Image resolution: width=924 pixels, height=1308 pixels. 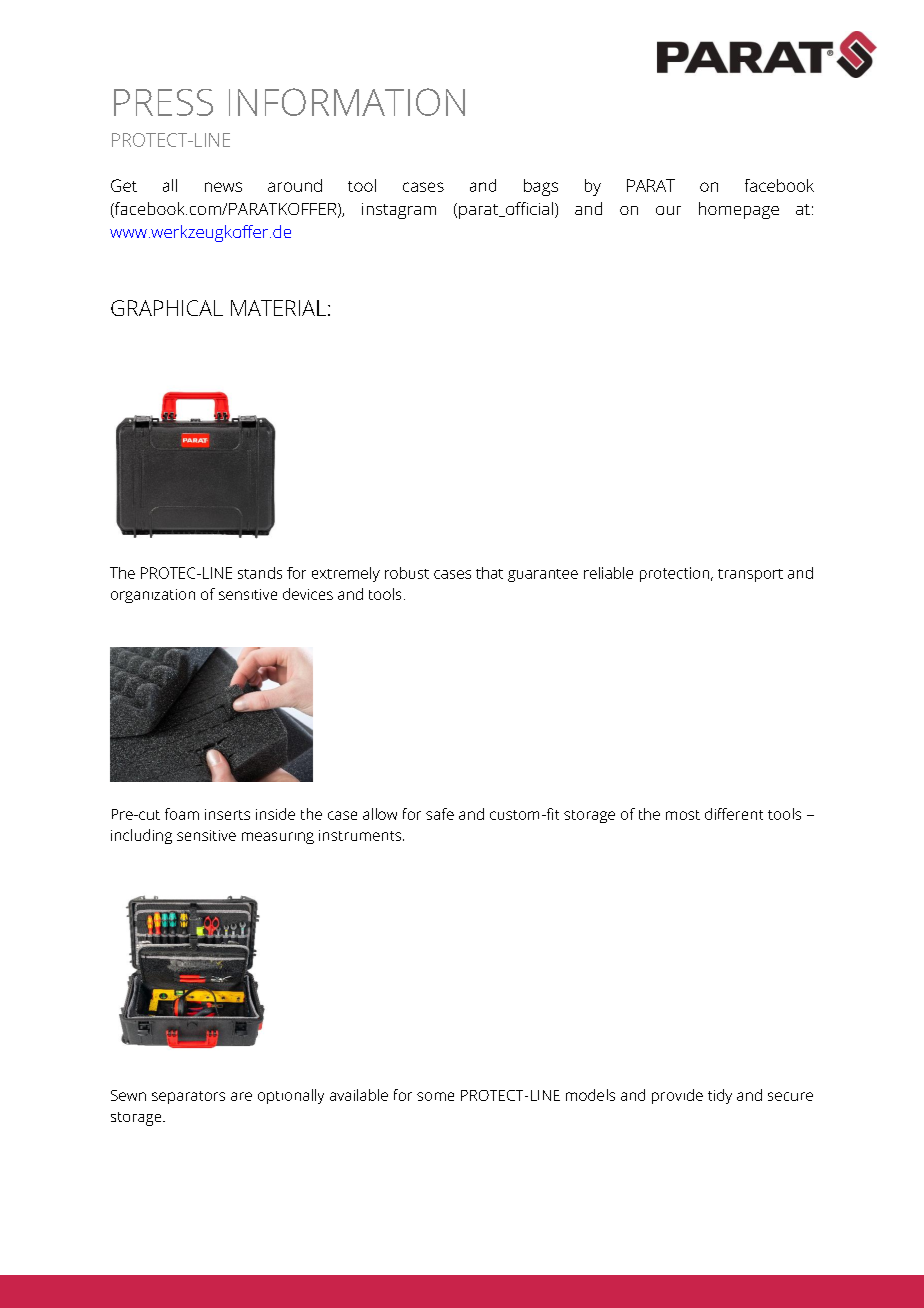 What do you see at coordinates (489, 573) in the image?
I see `that` at bounding box center [489, 573].
